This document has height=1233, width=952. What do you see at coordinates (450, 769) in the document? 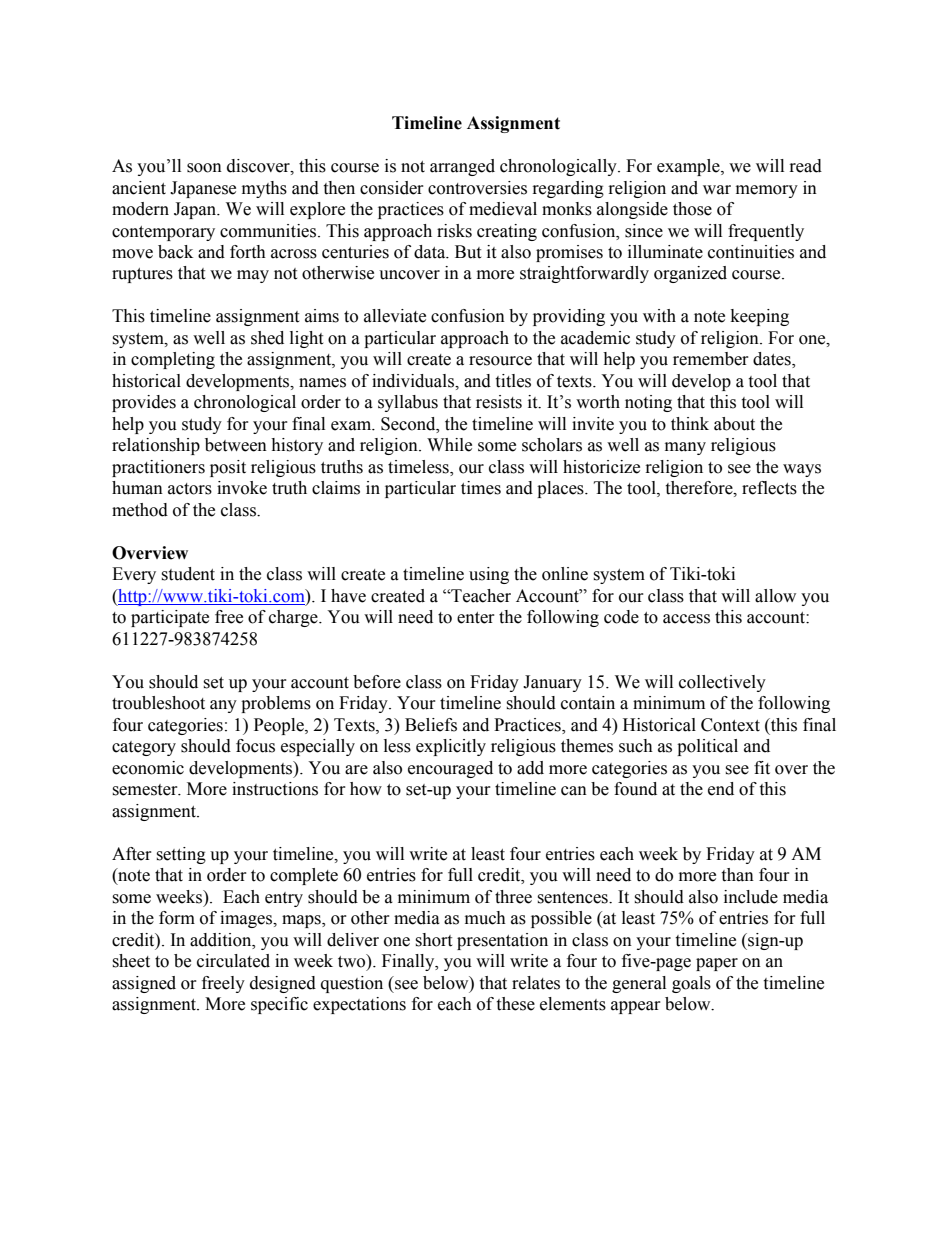
I see `encouraged` at bounding box center [450, 769].
